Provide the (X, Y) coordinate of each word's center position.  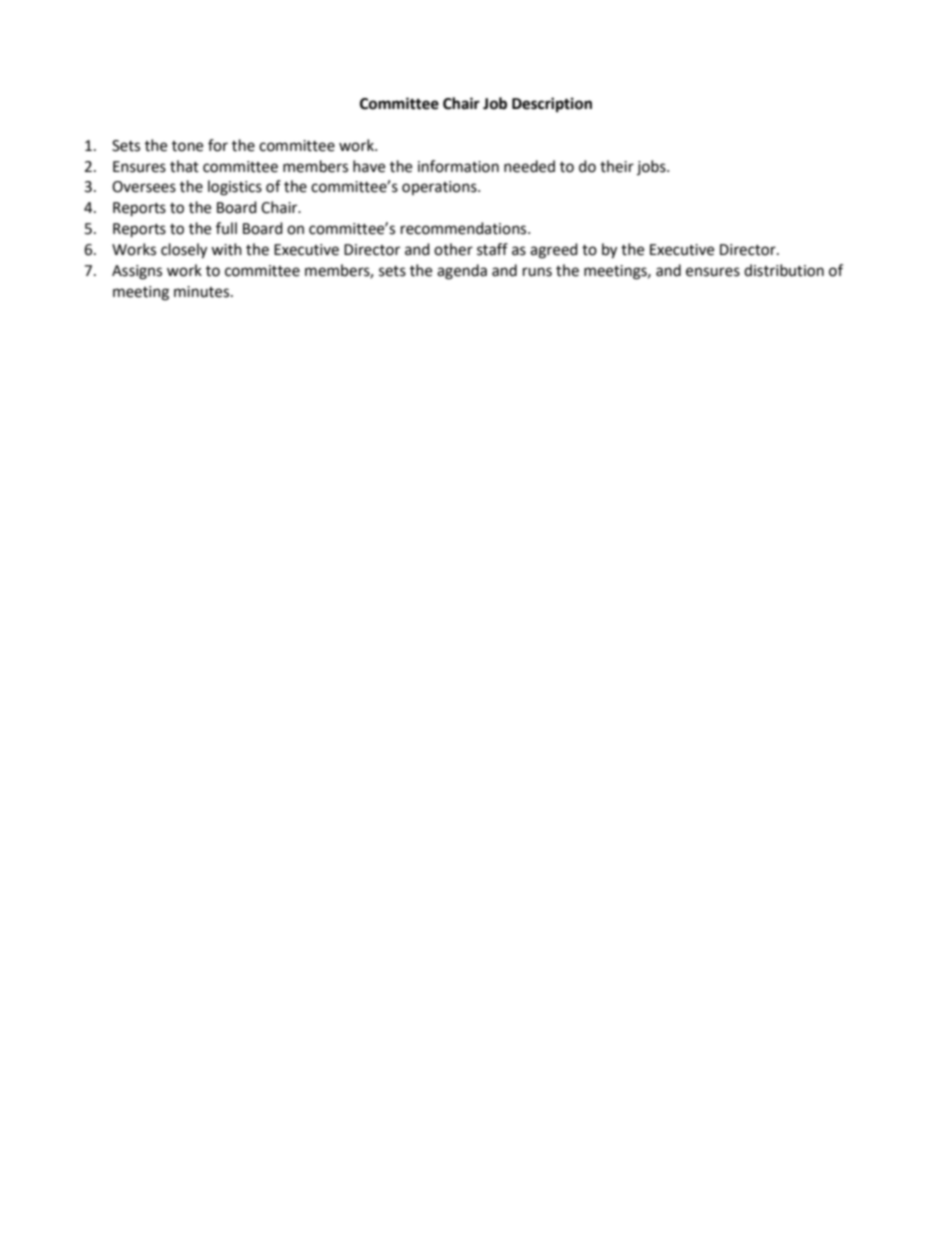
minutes (203, 292)
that (184, 166)
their (617, 166)
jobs (652, 167)
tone (187, 146)
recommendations (465, 228)
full (226, 228)
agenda (462, 272)
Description (552, 105)
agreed (554, 251)
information (458, 166)
